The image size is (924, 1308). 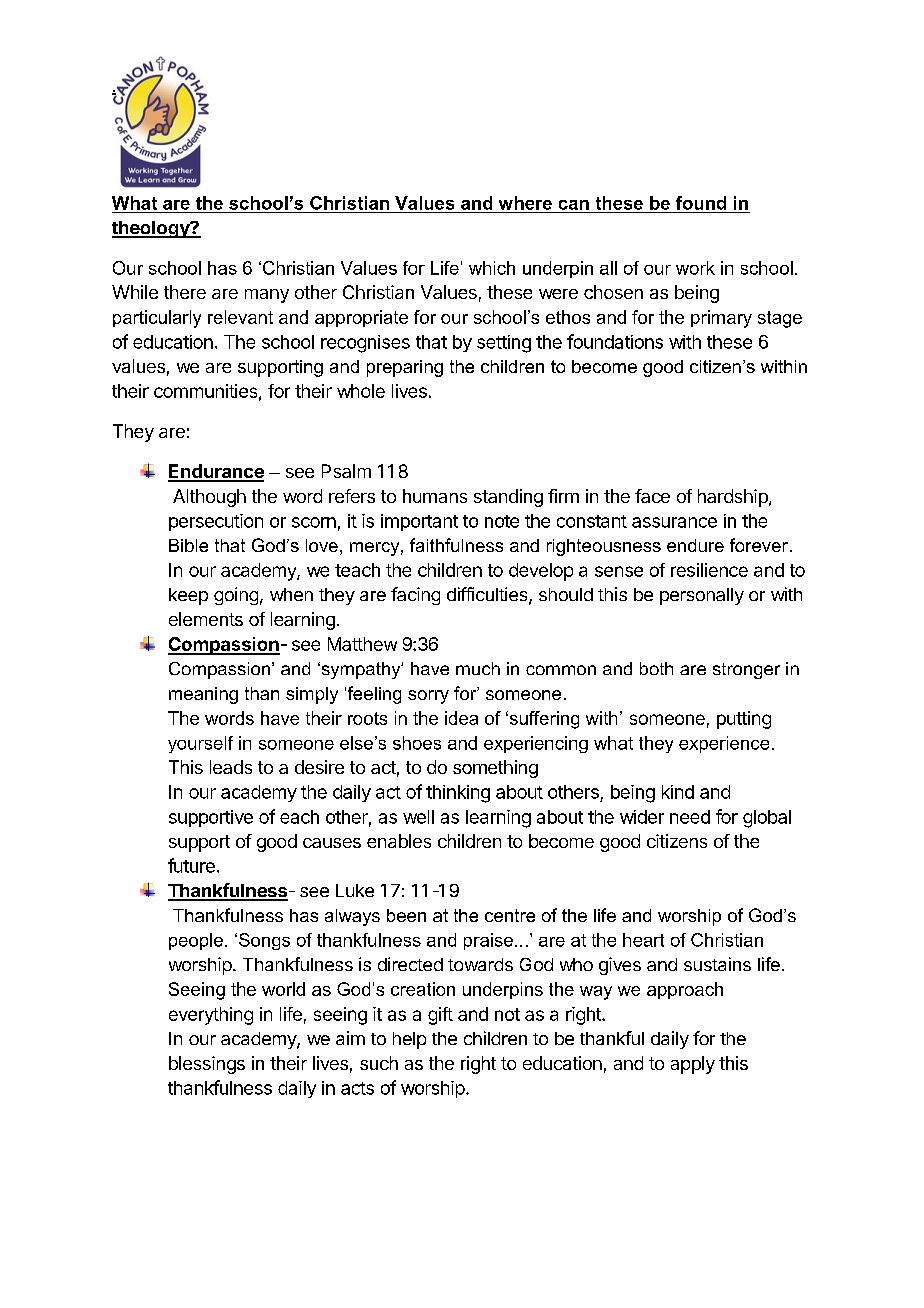 What do you see at coordinates (695, 268) in the screenshot?
I see `work` at bounding box center [695, 268].
